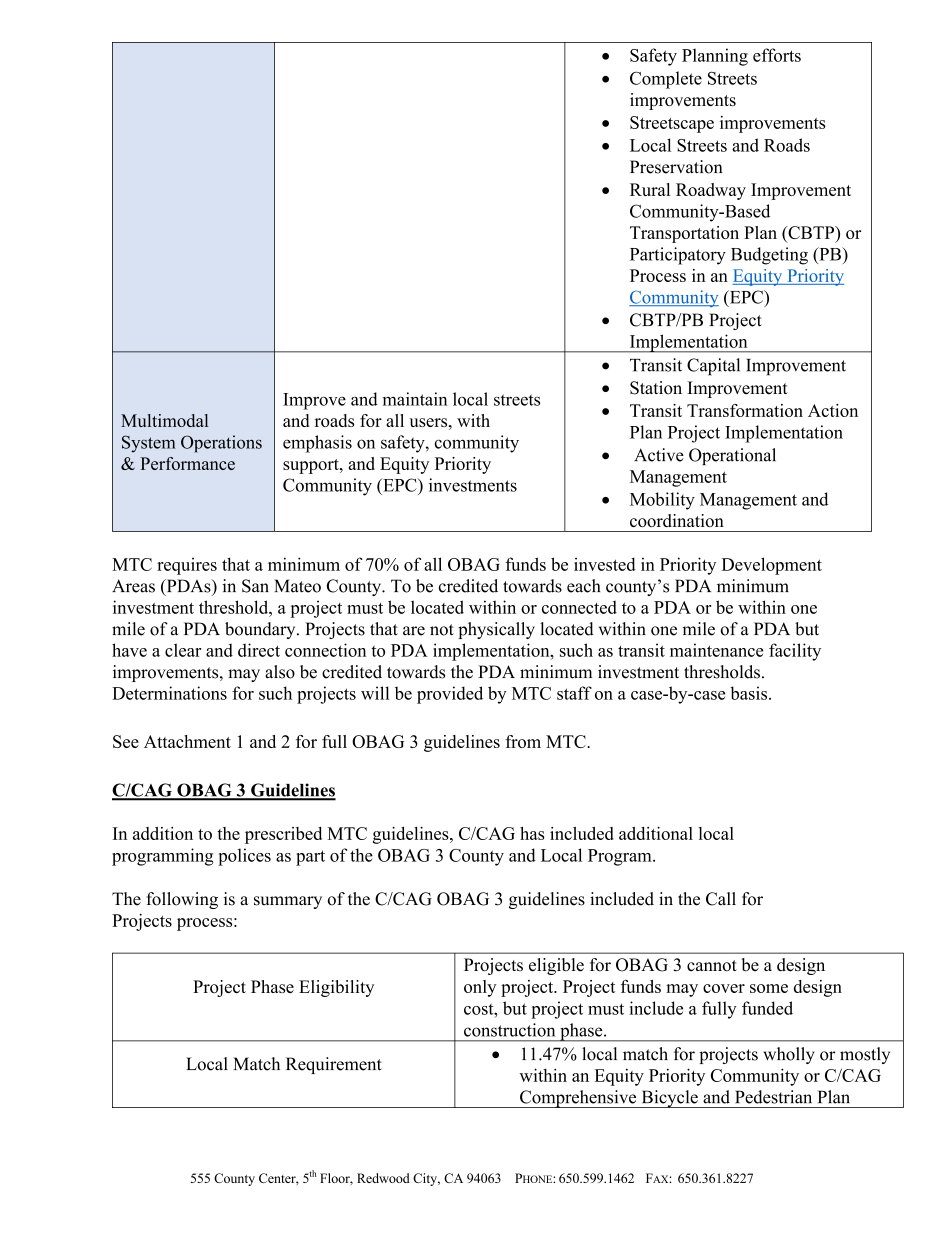 The height and width of the screenshot is (1233, 952). I want to click on Requirement, so click(334, 1065).
